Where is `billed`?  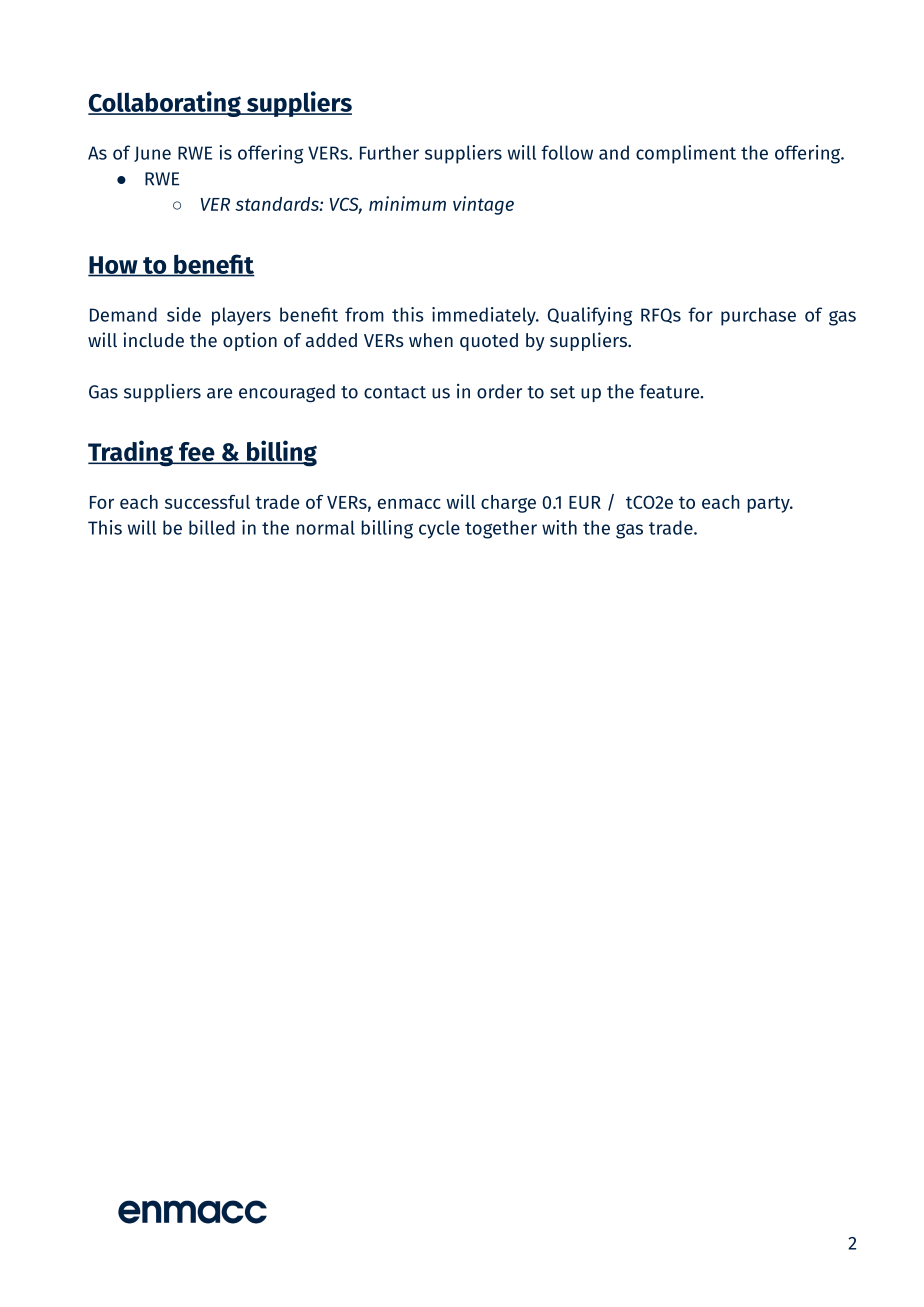 billed is located at coordinates (212, 527).
